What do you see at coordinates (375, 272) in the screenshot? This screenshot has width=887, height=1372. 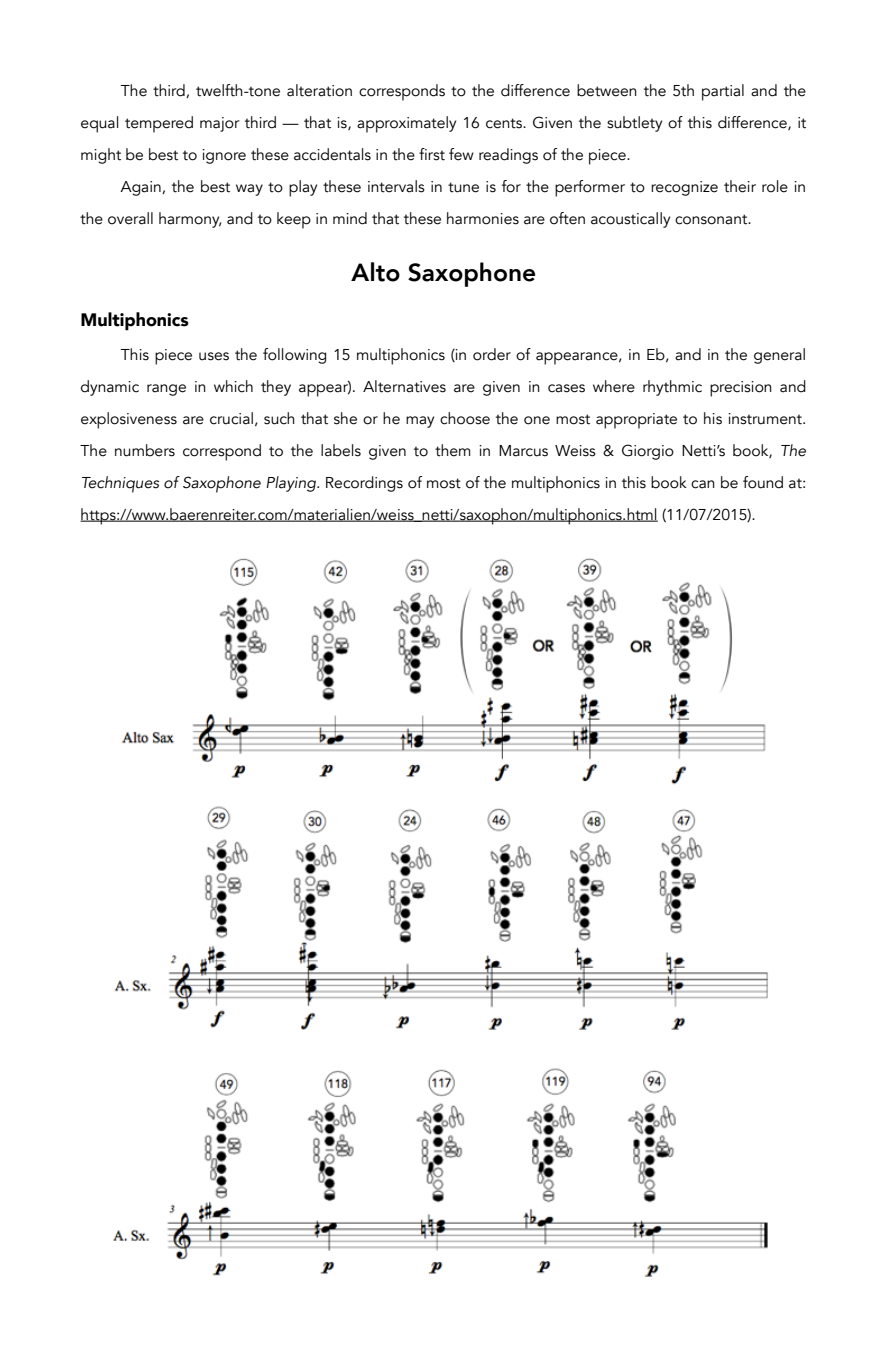 I see `Alto` at bounding box center [375, 272].
